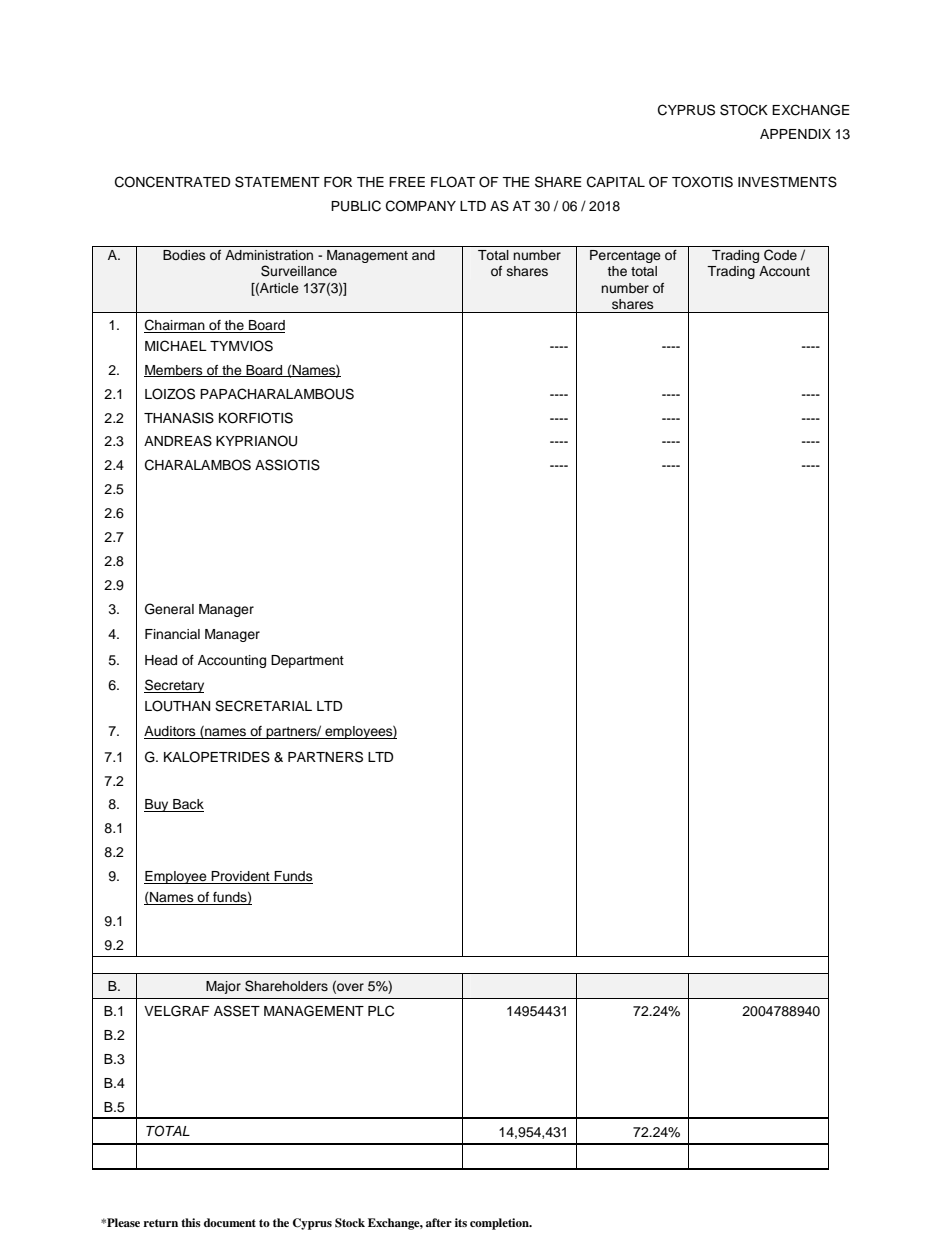 This image has height=1233, width=952. Describe the element at coordinates (787, 182) in the image. I see `INVESTMENTS` at that location.
